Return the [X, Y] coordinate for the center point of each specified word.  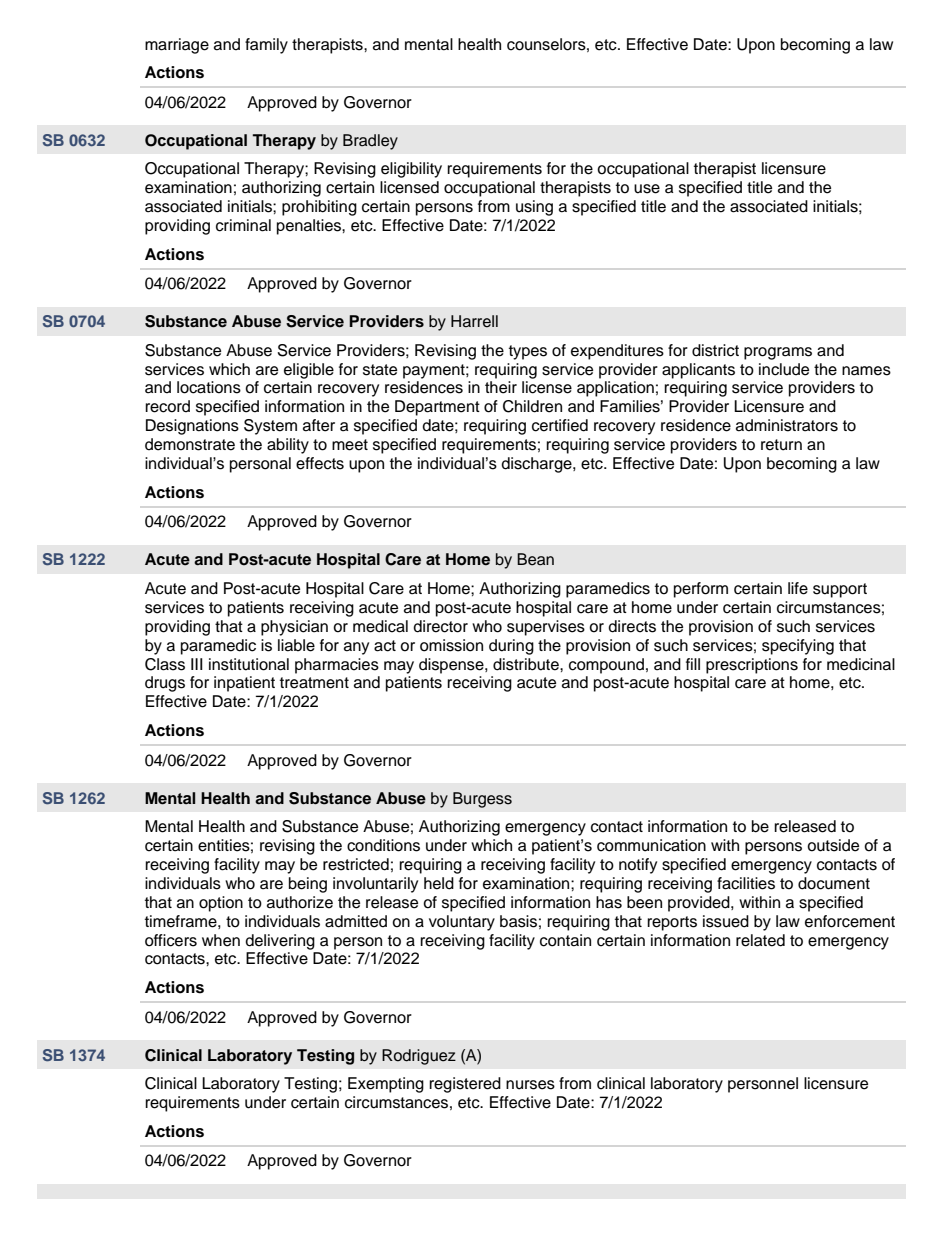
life [798, 588]
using [534, 208]
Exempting [386, 1085]
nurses [530, 1085]
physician [294, 628]
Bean [535, 559]
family [266, 46]
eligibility [411, 170]
